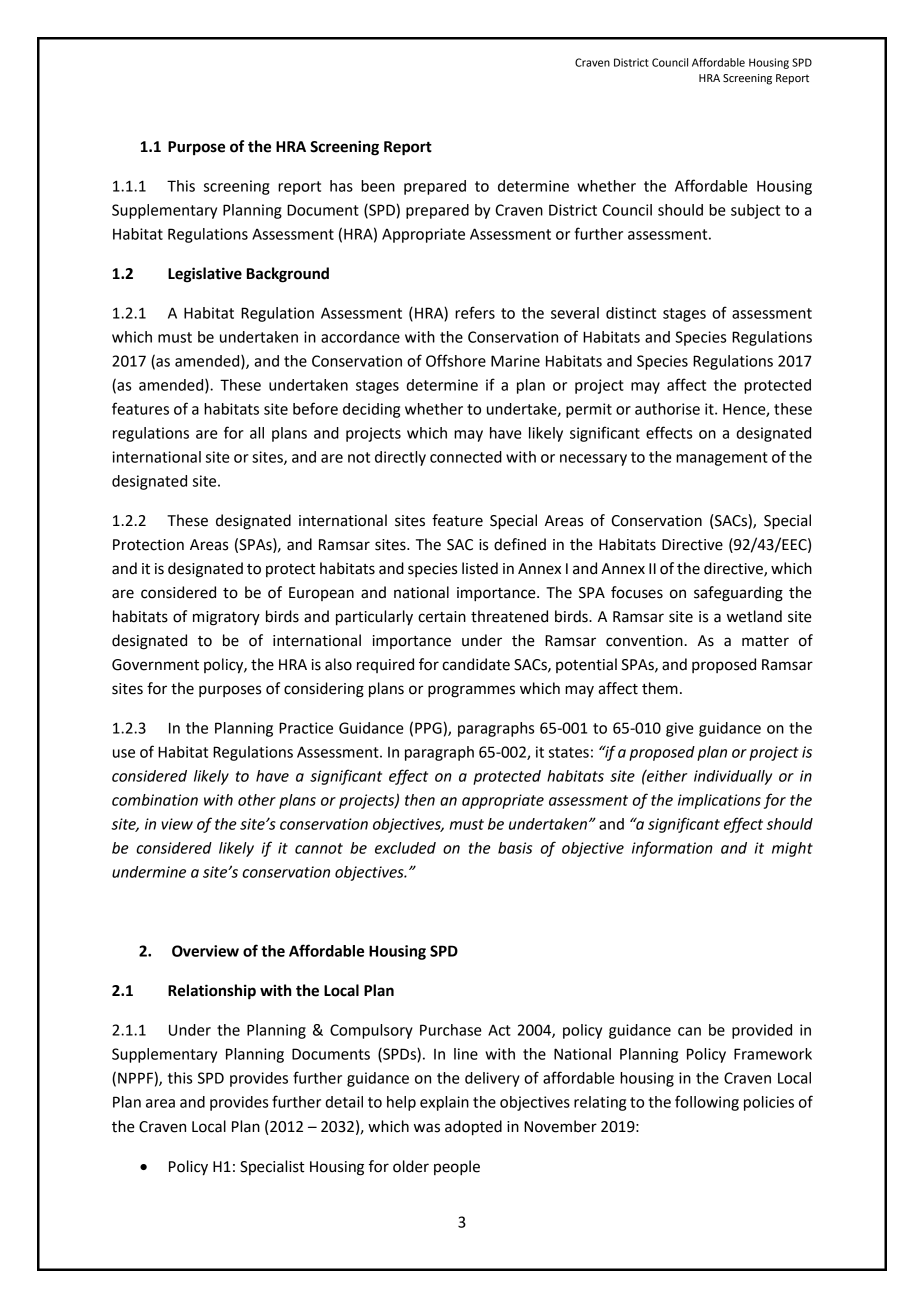 This image has width=924, height=1308. Describe the element at coordinates (476, 664) in the image. I see `candidate` at that location.
